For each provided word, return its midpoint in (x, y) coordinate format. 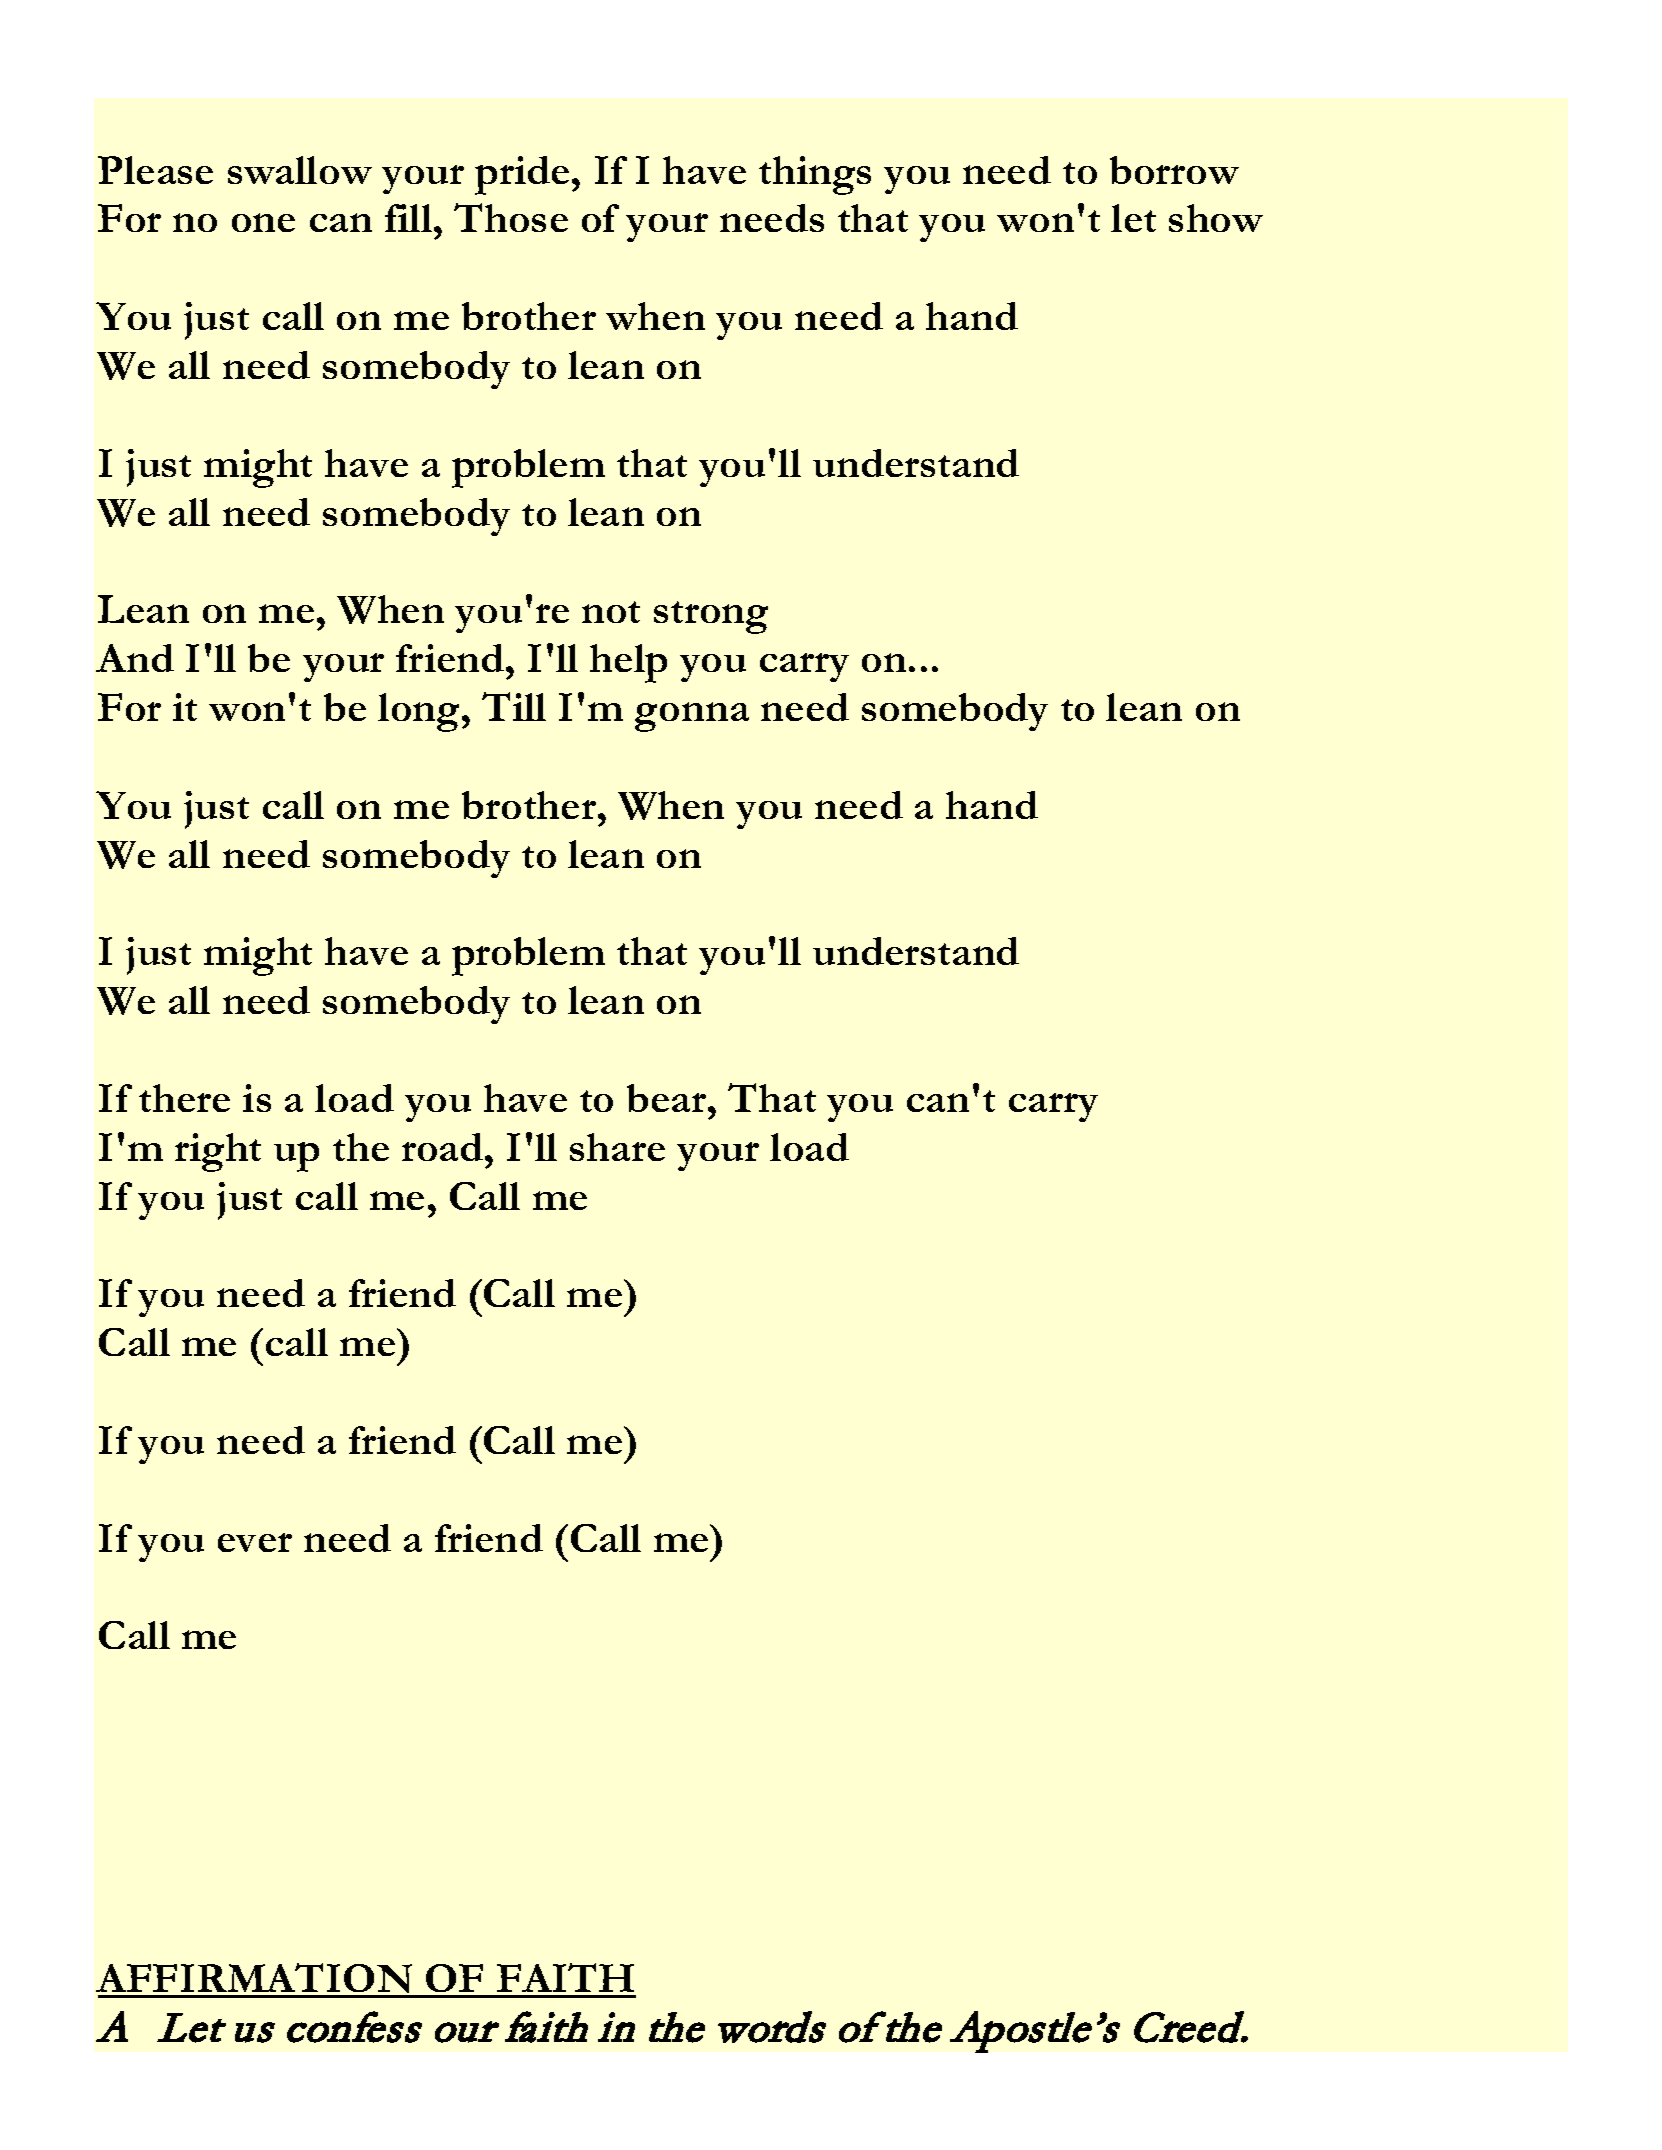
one (263, 222)
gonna (692, 717)
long (420, 712)
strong (711, 617)
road (444, 1147)
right (218, 1152)
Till (514, 706)
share (617, 1147)
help (628, 663)
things (815, 175)
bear (668, 1098)
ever (255, 1542)
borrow (1174, 170)
